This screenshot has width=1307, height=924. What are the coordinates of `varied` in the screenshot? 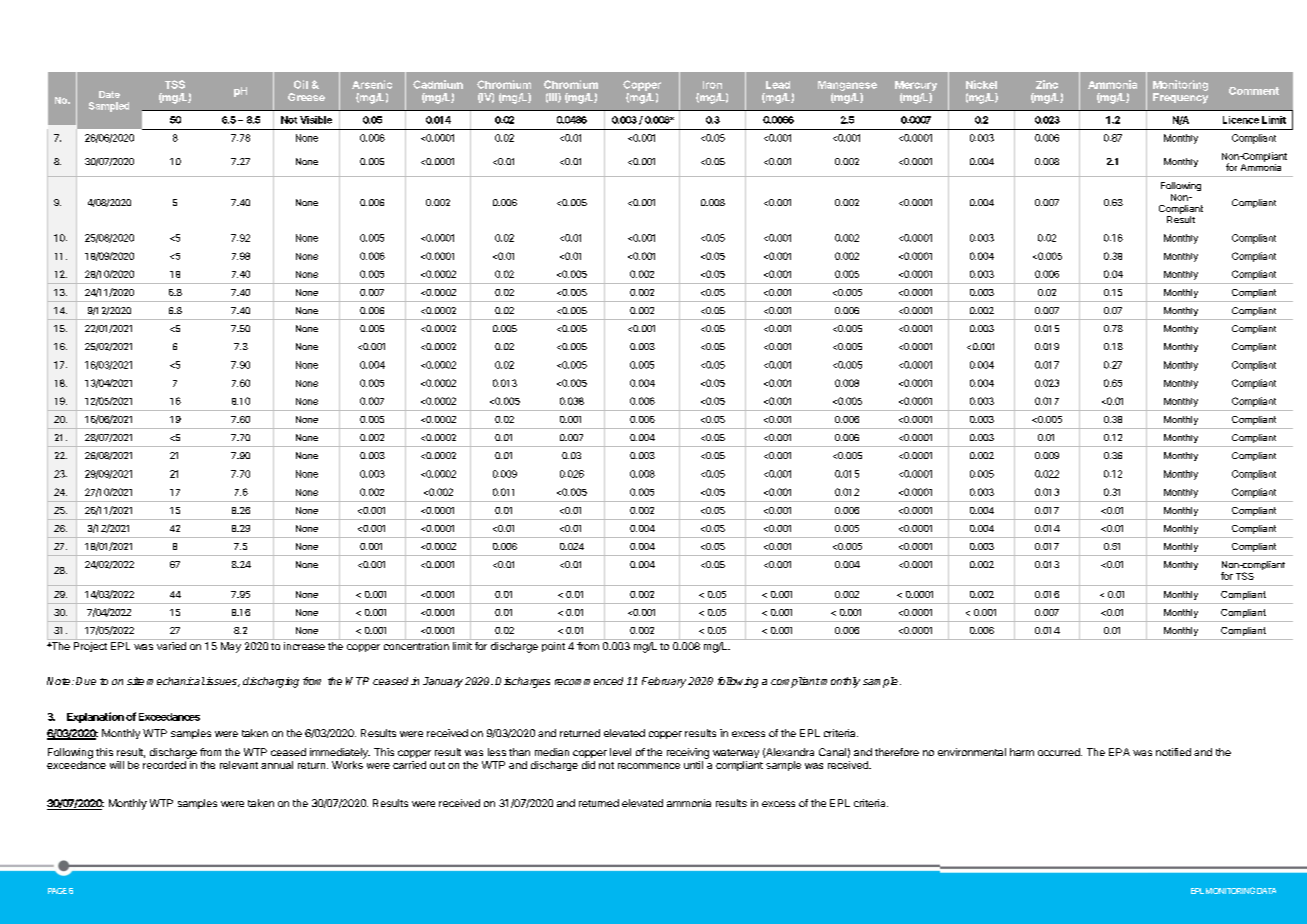 It's located at (171, 646).
